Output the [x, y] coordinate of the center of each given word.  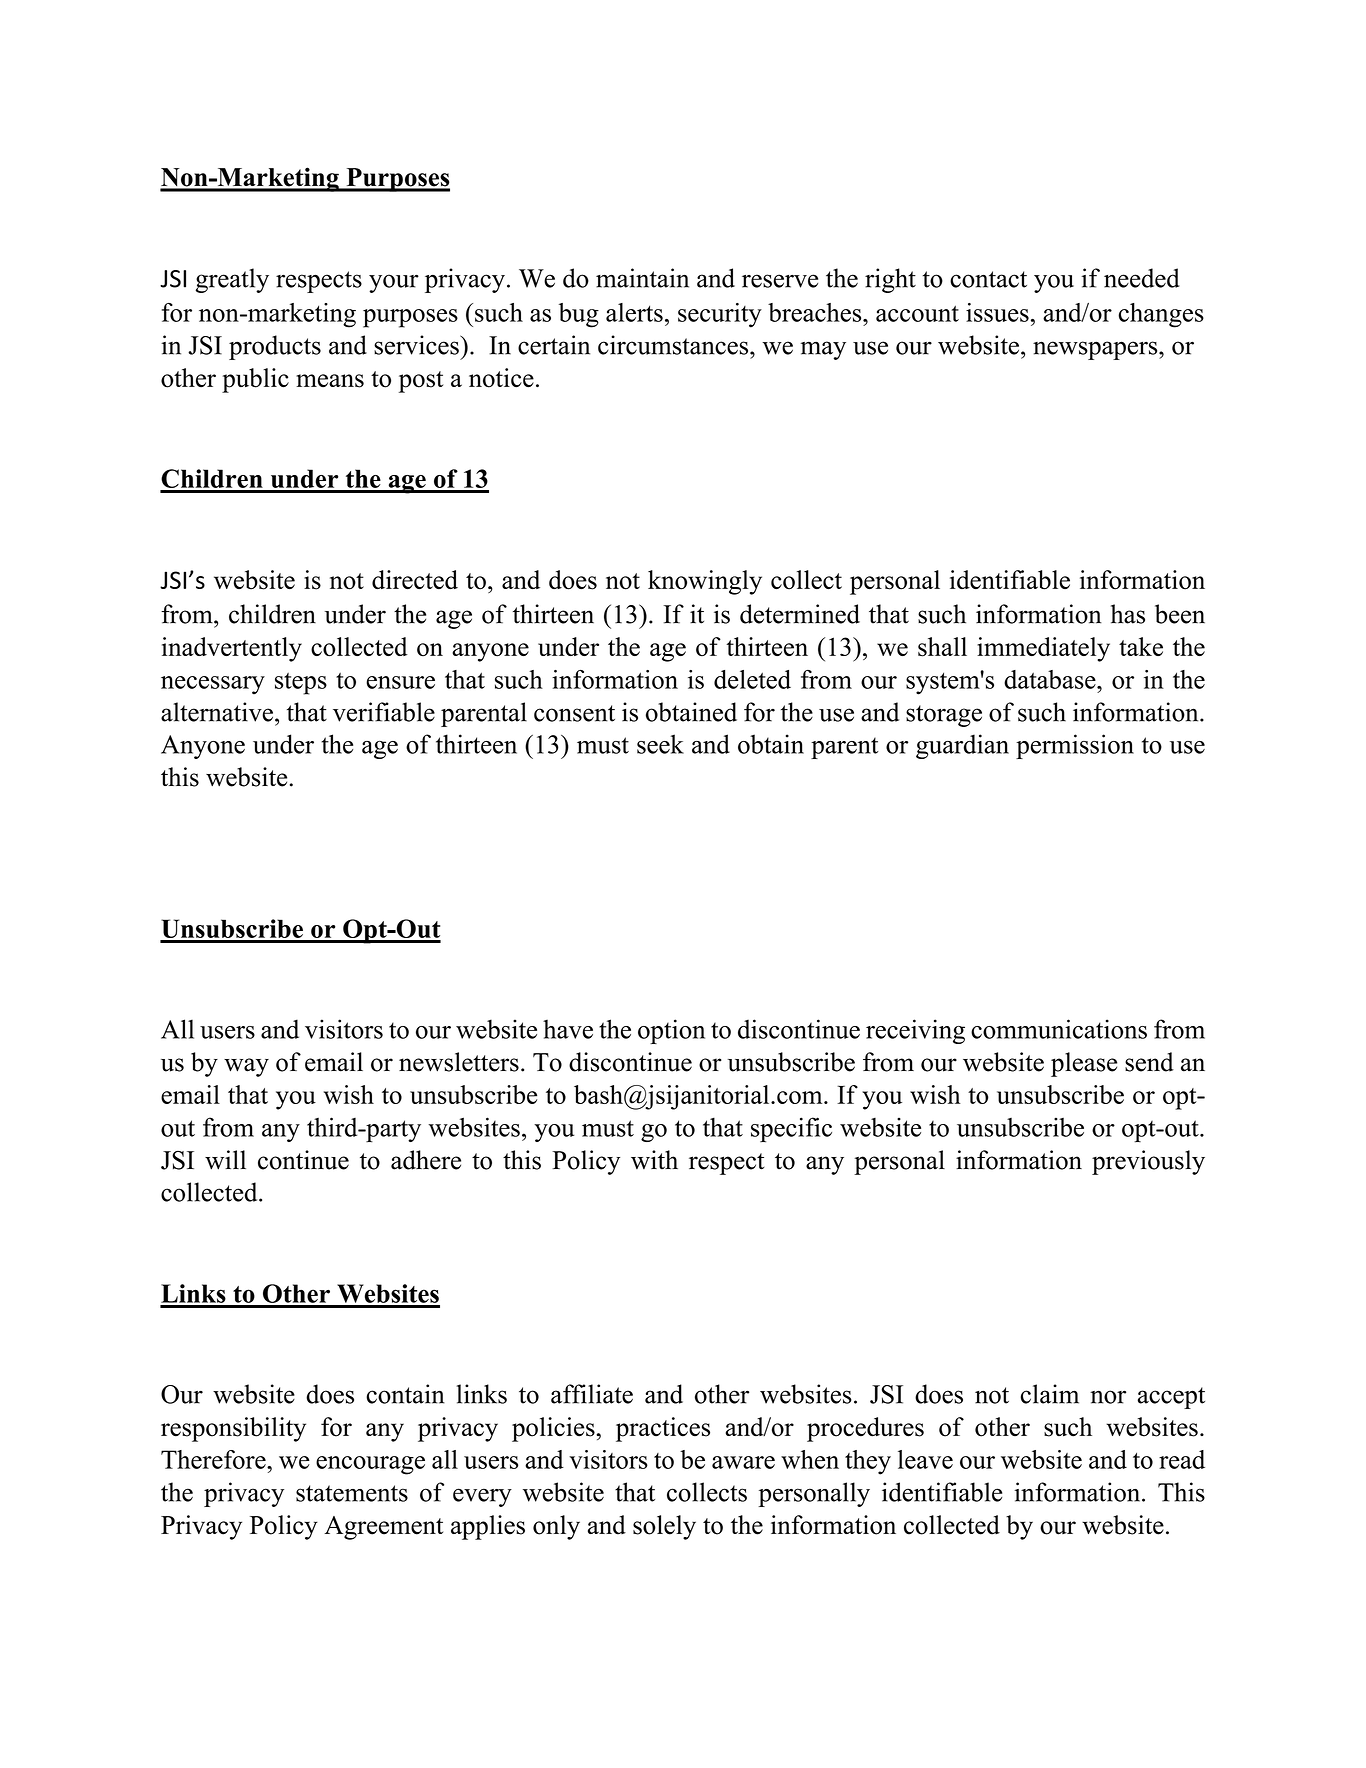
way [246, 1067]
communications [1059, 1029]
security [720, 315]
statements [352, 1493]
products [275, 347]
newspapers [1096, 350]
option [671, 1031]
